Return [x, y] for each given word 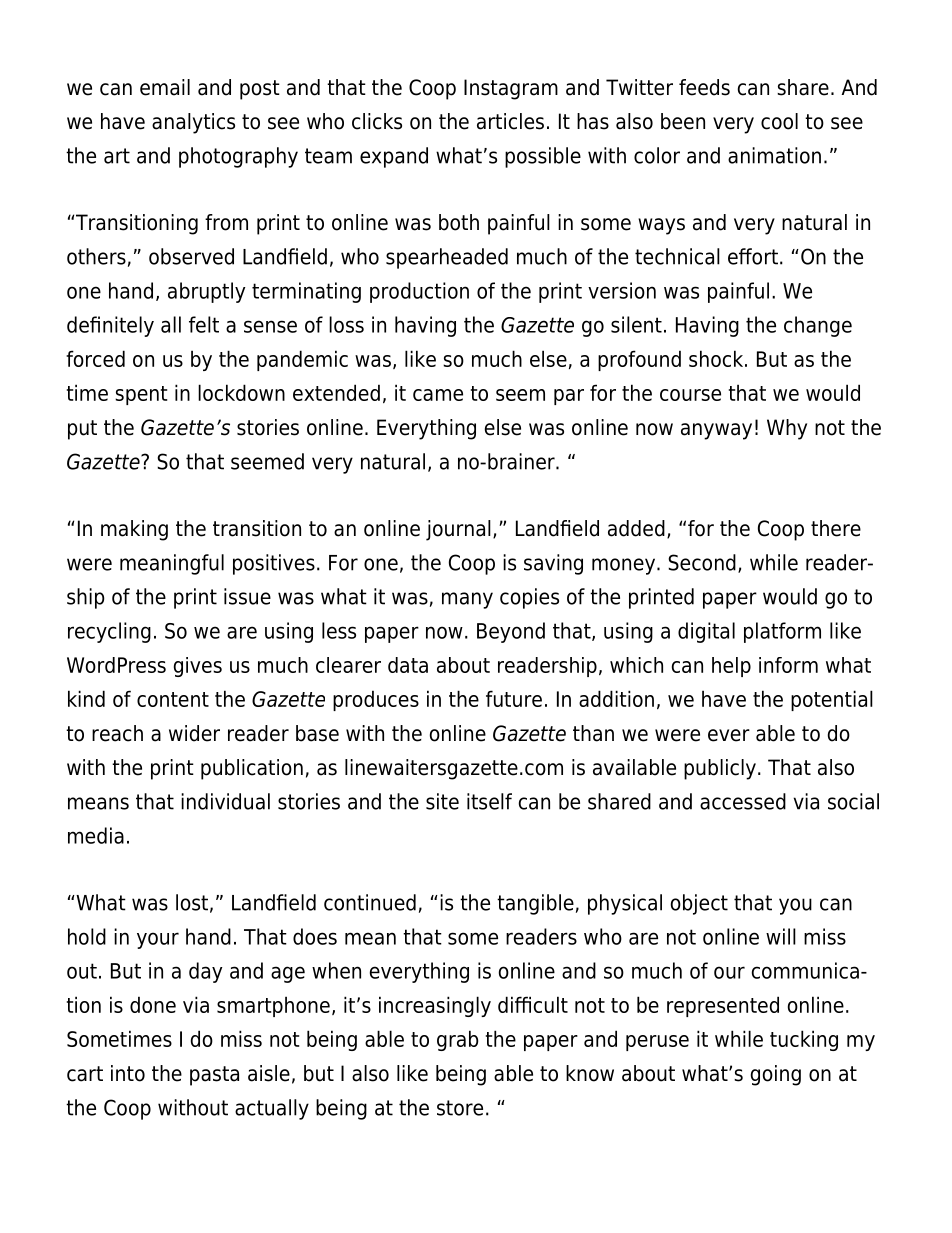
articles [510, 121]
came [438, 395]
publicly [720, 769]
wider [194, 733]
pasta [214, 1076]
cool [779, 121]
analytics [193, 123]
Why [787, 429]
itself [489, 801]
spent [141, 395]
